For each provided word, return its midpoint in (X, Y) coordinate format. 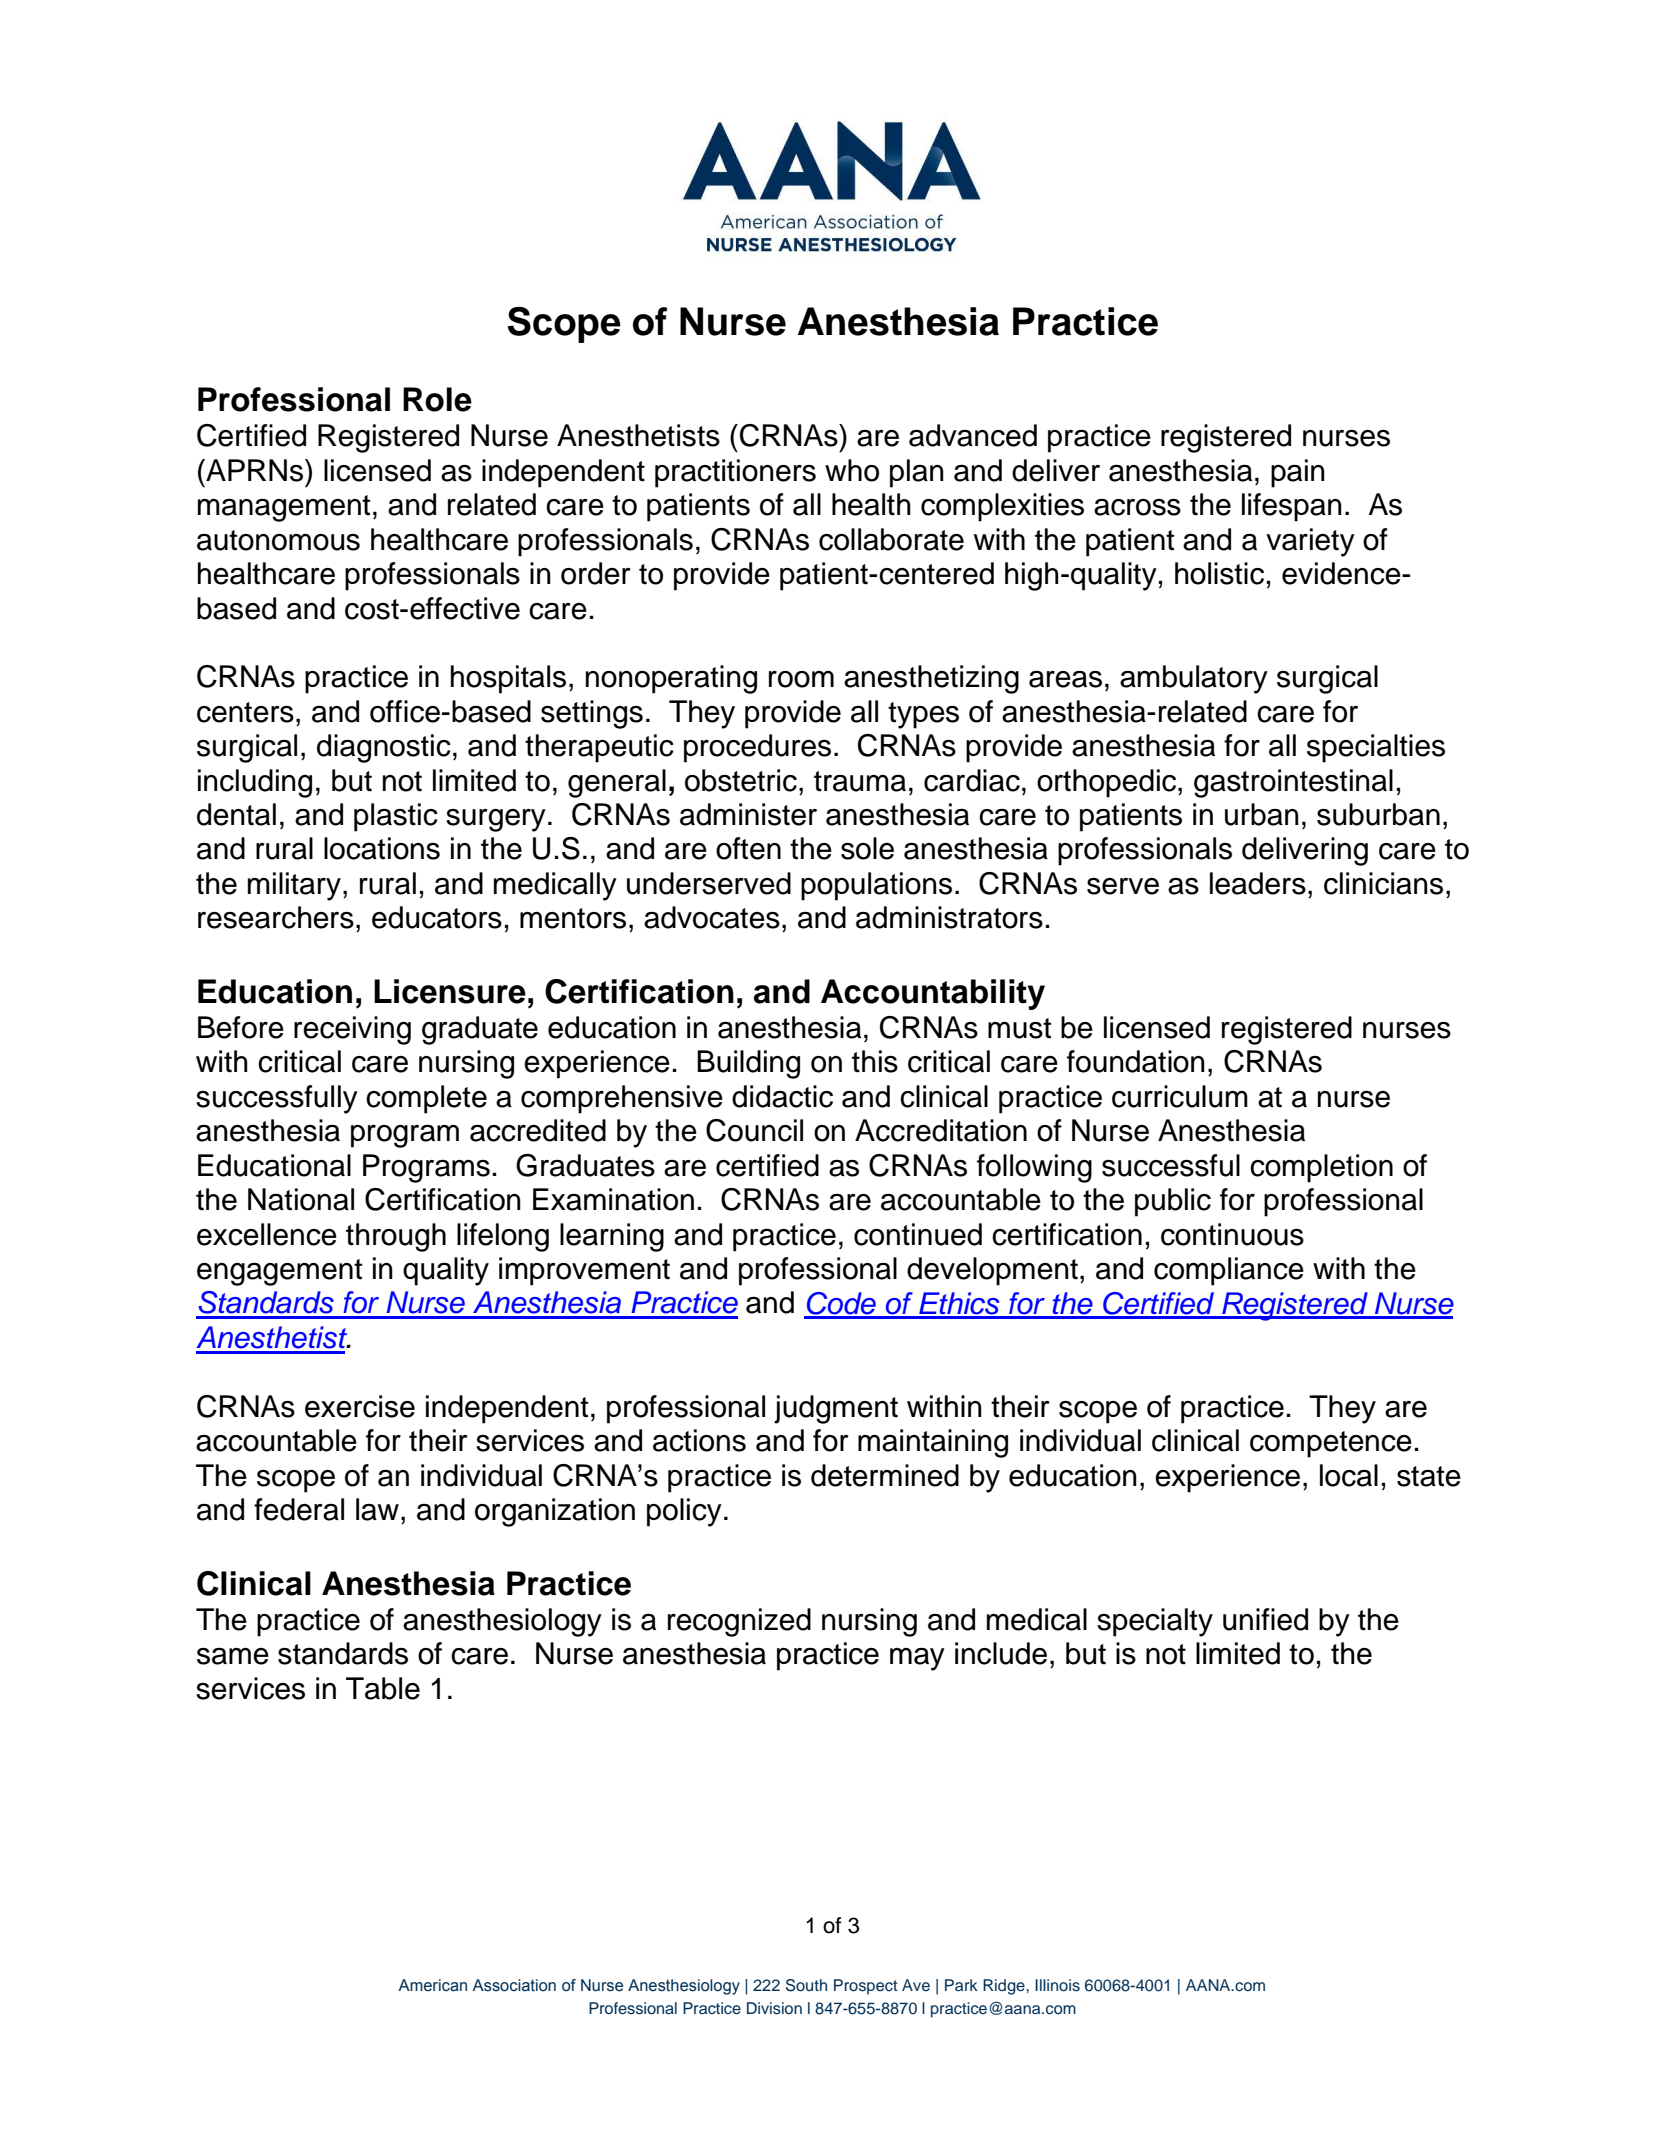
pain (1298, 473)
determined (885, 1475)
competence (1331, 1444)
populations (876, 886)
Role (437, 399)
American (432, 1985)
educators (437, 917)
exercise (360, 1406)
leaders (1258, 883)
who (852, 470)
